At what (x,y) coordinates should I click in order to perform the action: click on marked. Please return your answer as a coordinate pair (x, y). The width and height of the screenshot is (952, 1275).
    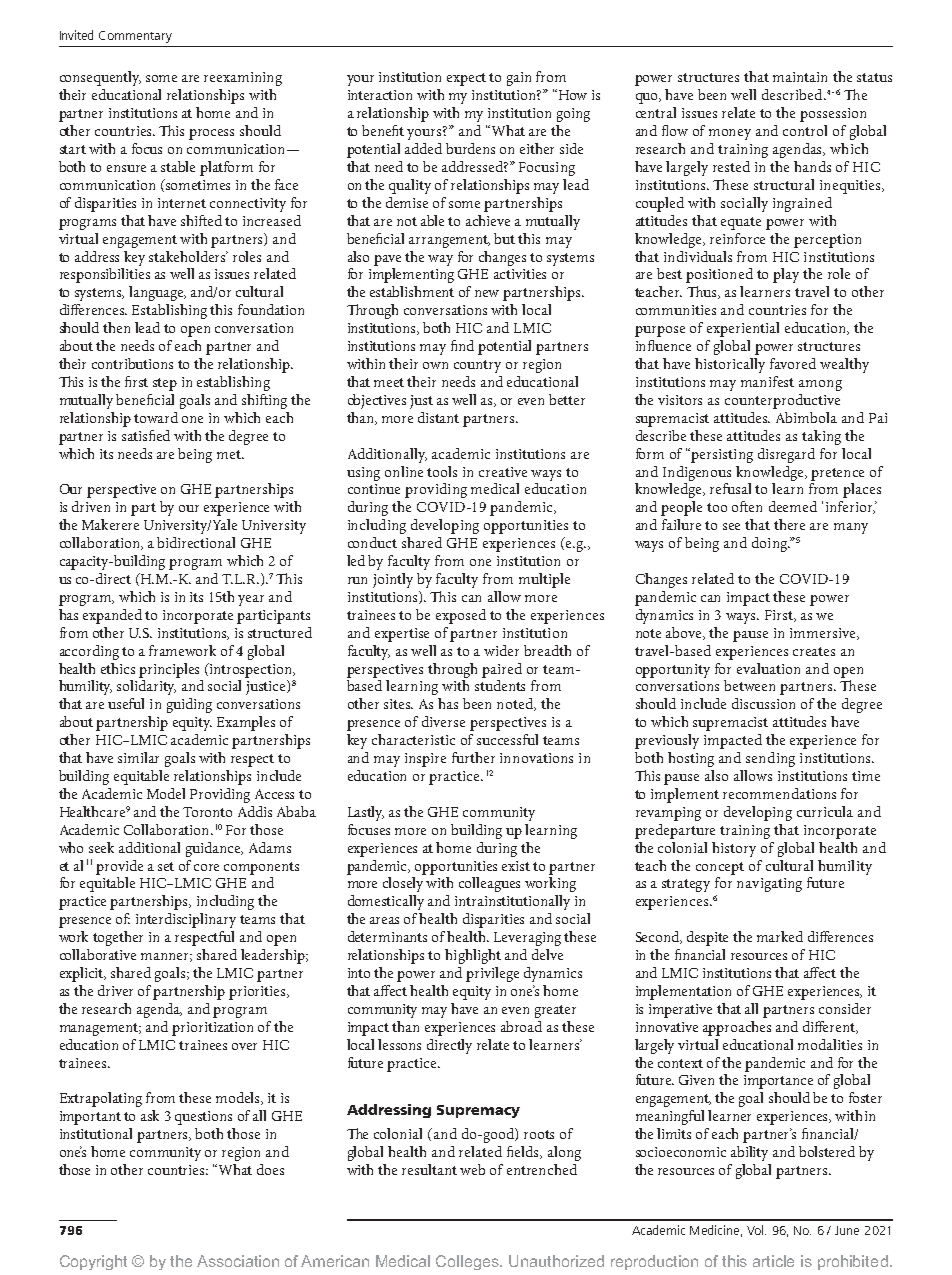
    Looking at the image, I should click on (780, 936).
